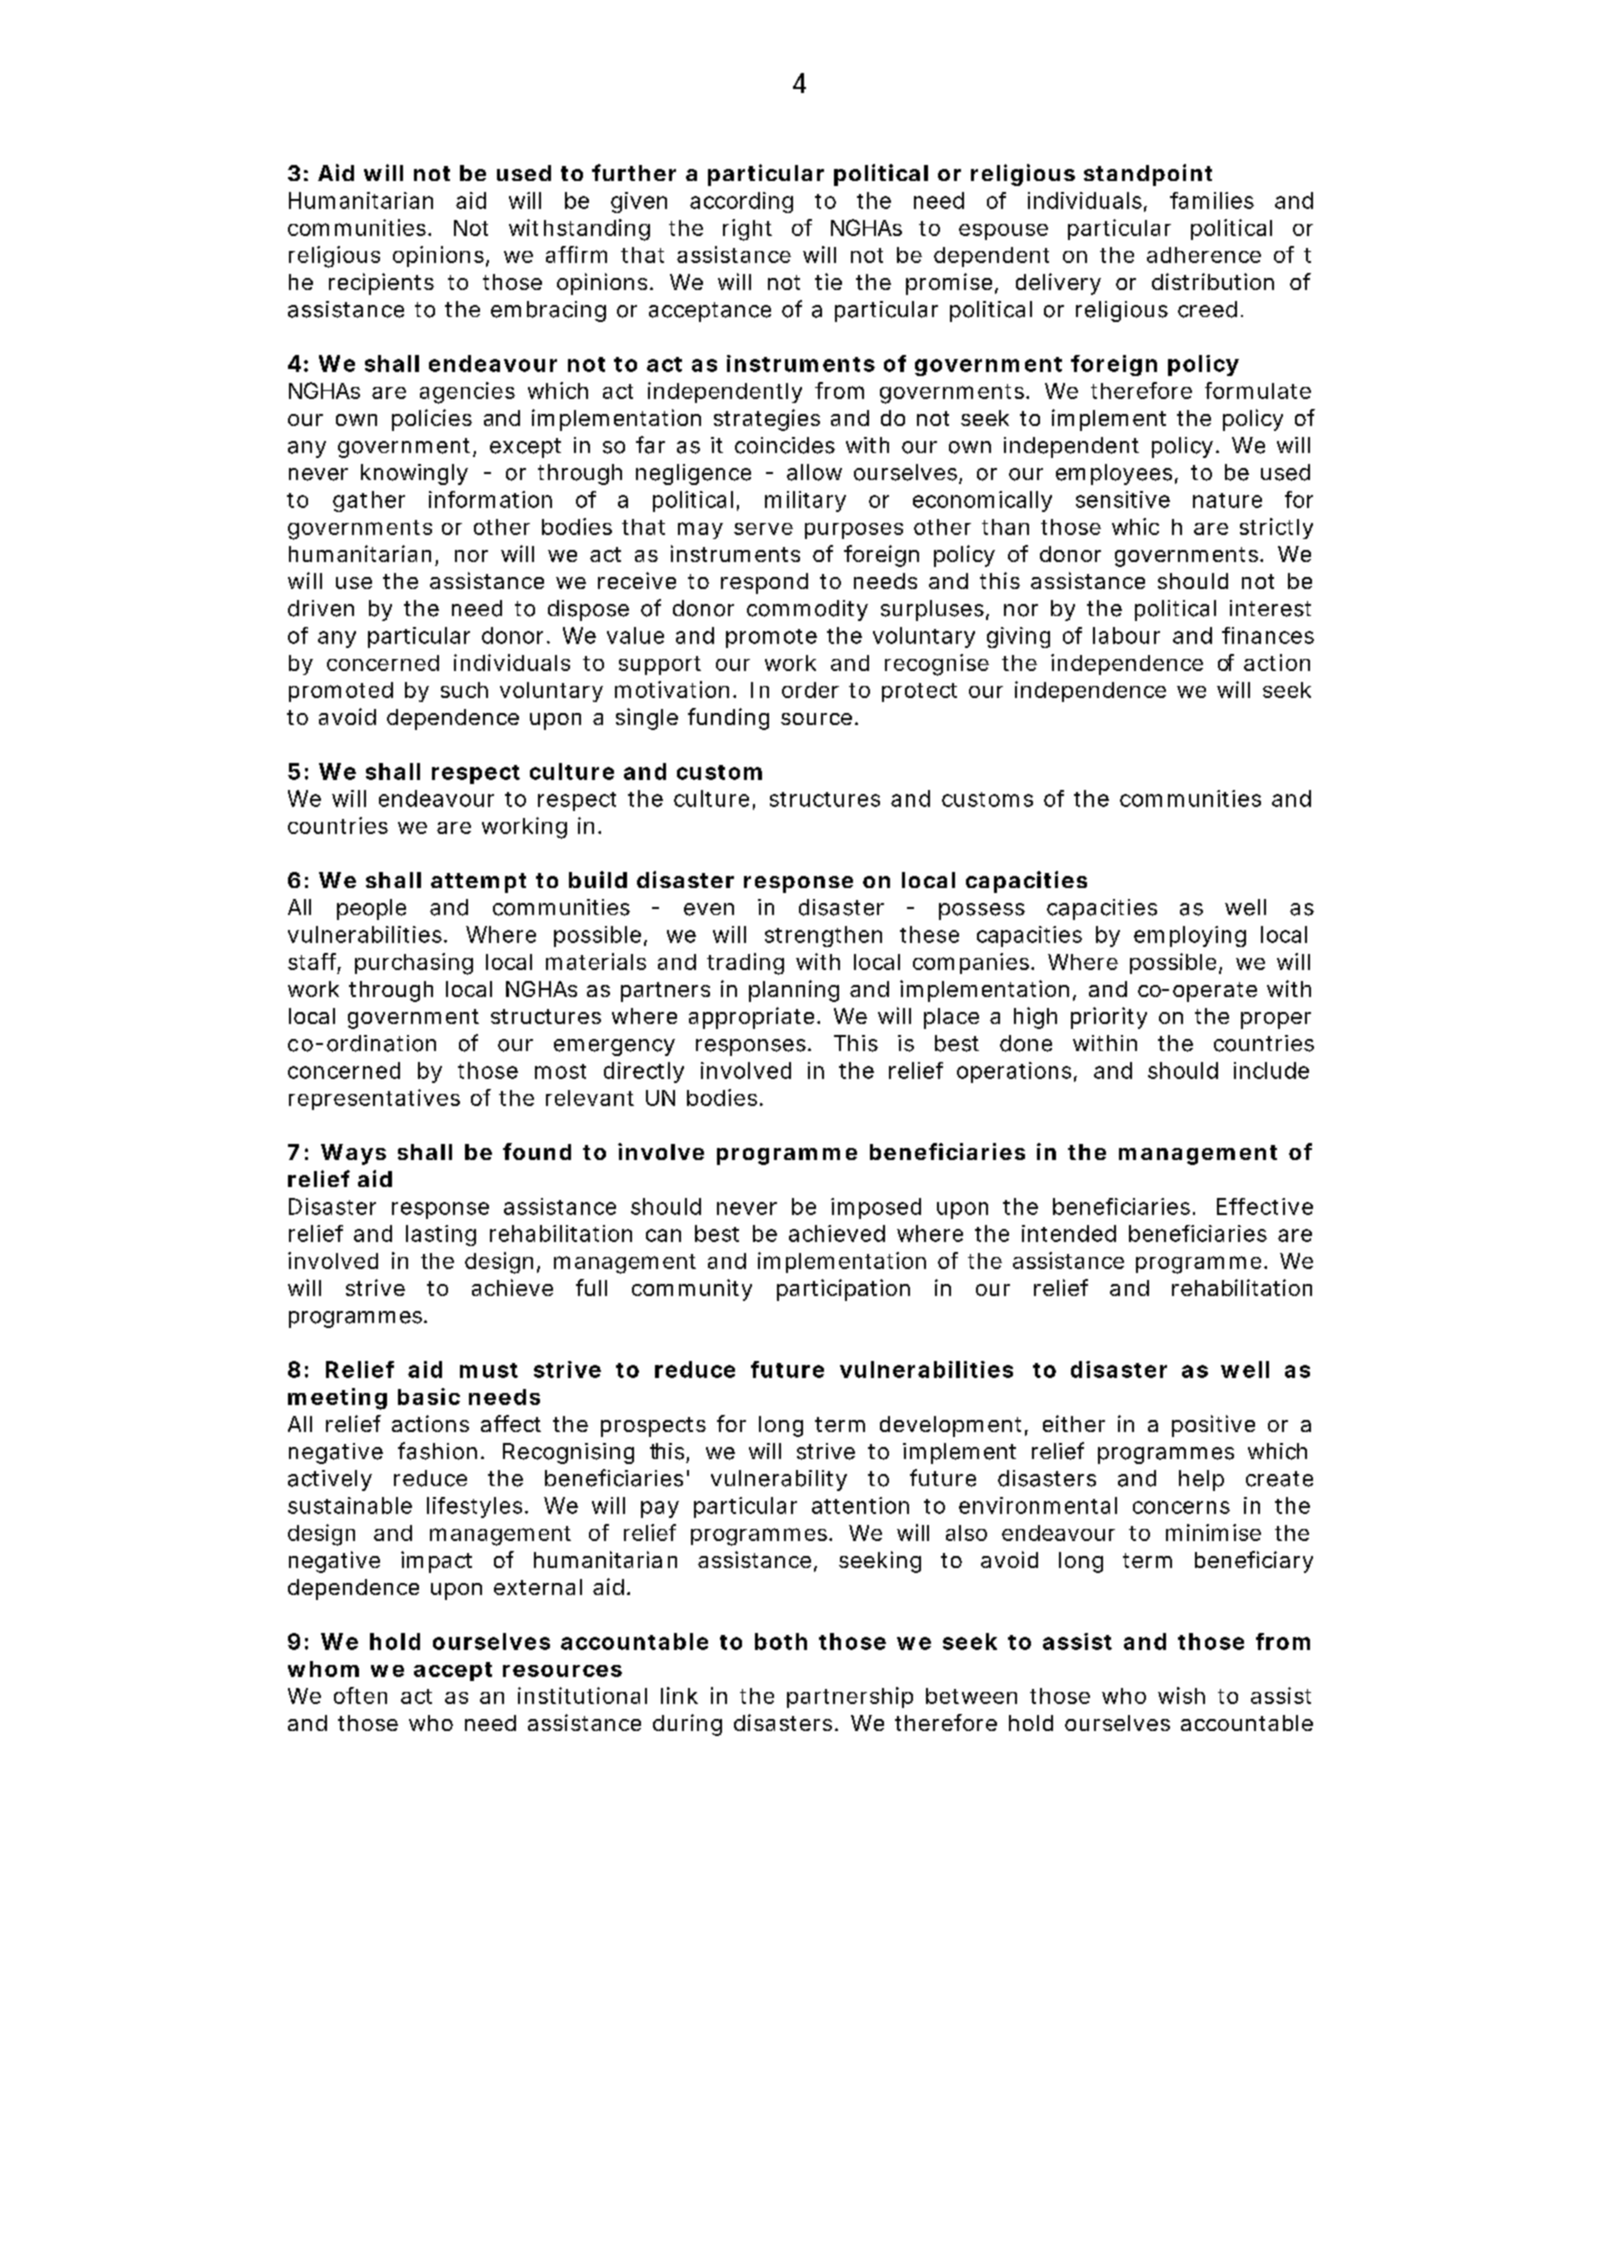 The height and width of the screenshot is (2268, 1606). I want to click on families, so click(1212, 200).
